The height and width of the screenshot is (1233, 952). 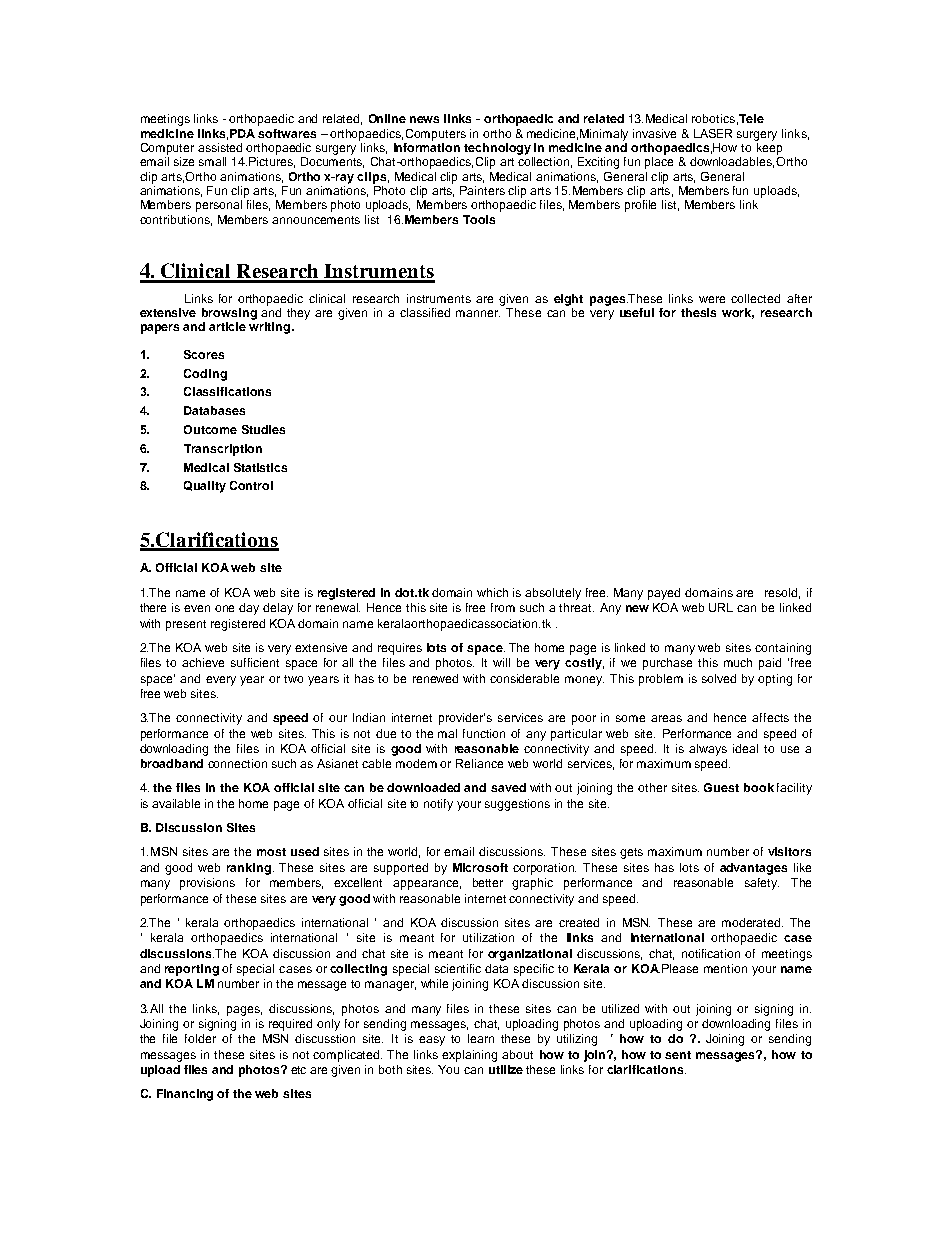 What do you see at coordinates (220, 147) in the screenshot?
I see `assisted` at bounding box center [220, 147].
